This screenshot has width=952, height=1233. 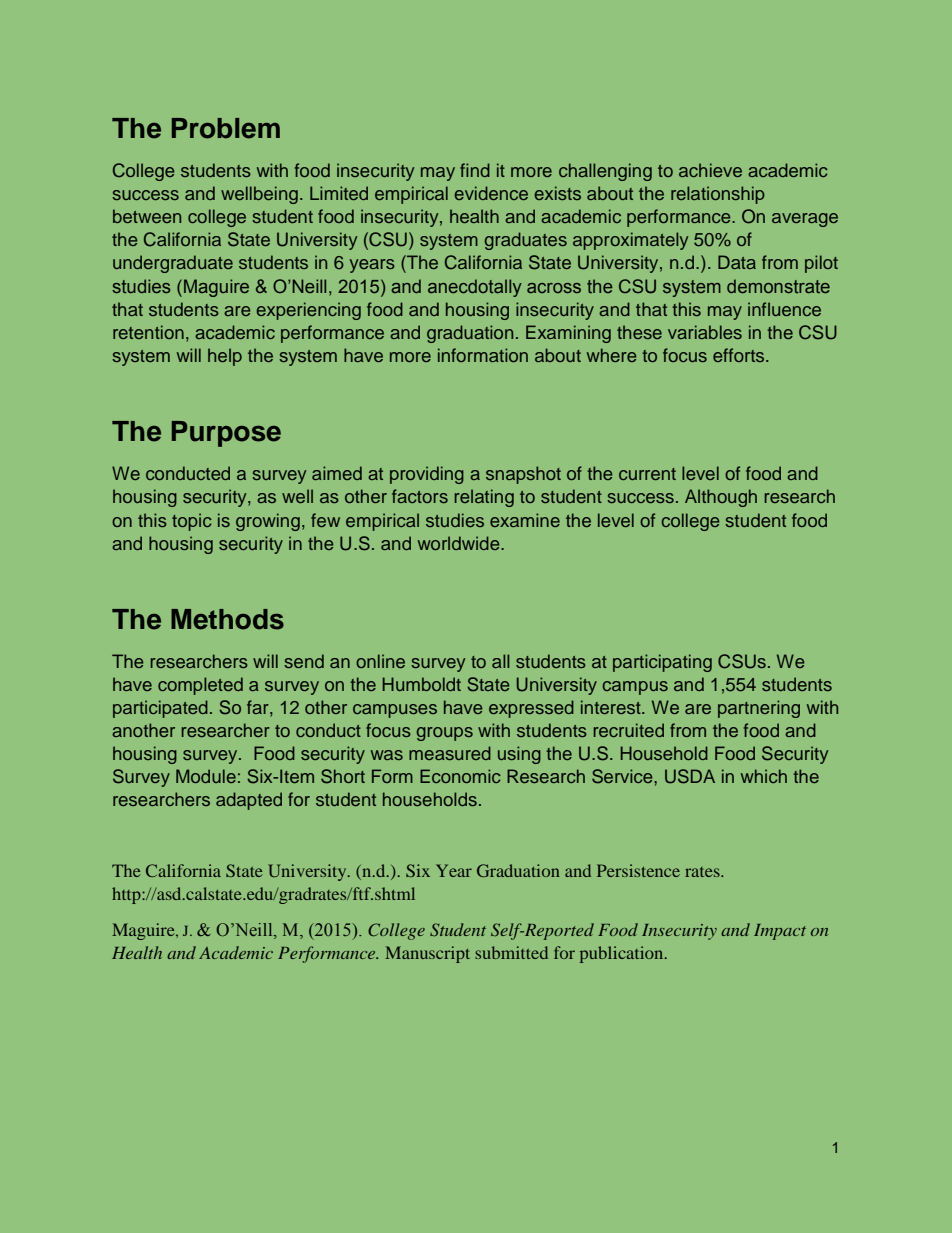 I want to click on Manuscript, so click(x=427, y=954).
